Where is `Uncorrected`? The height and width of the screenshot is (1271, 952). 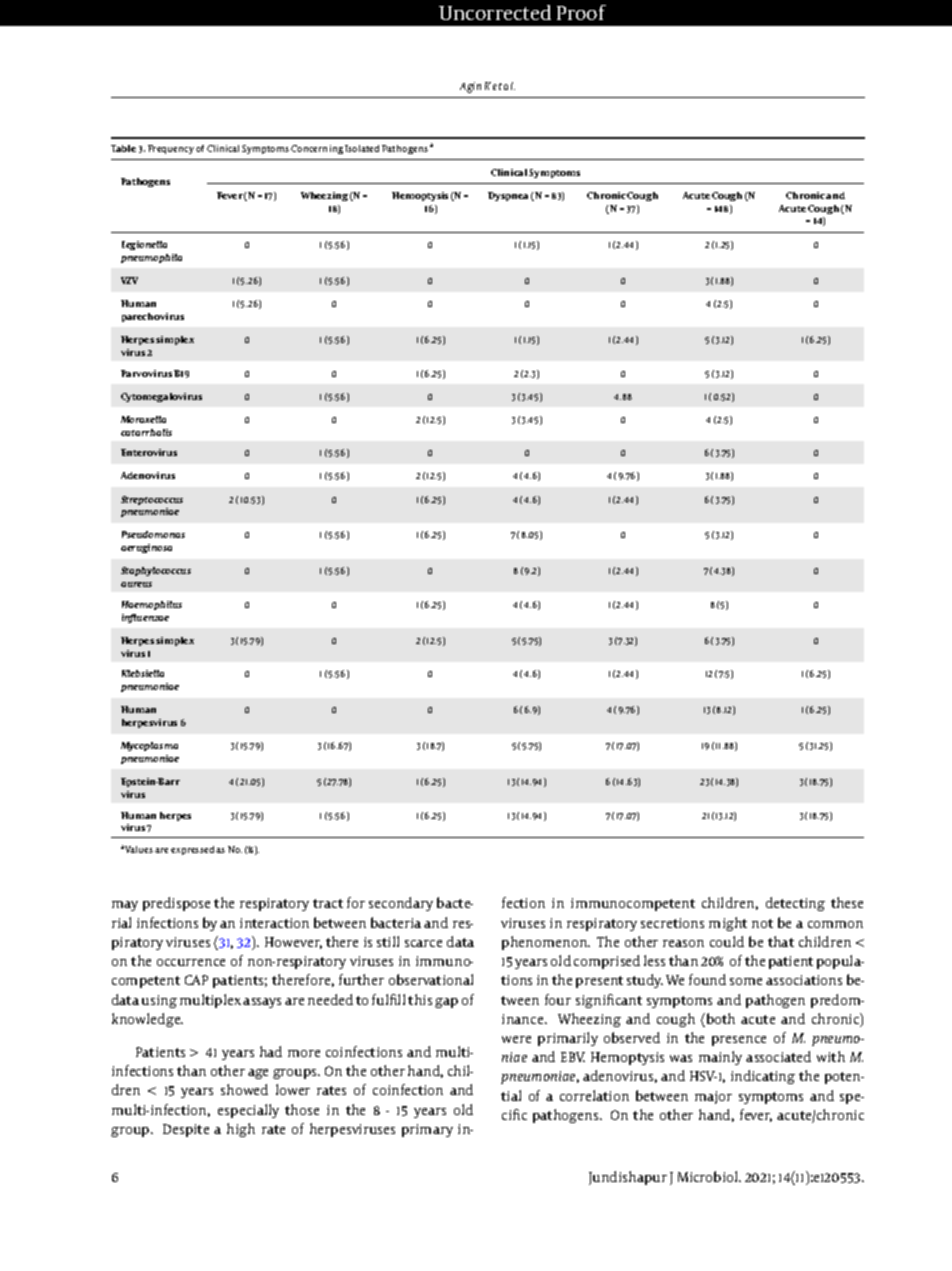 Uncorrected is located at coordinates (495, 12).
